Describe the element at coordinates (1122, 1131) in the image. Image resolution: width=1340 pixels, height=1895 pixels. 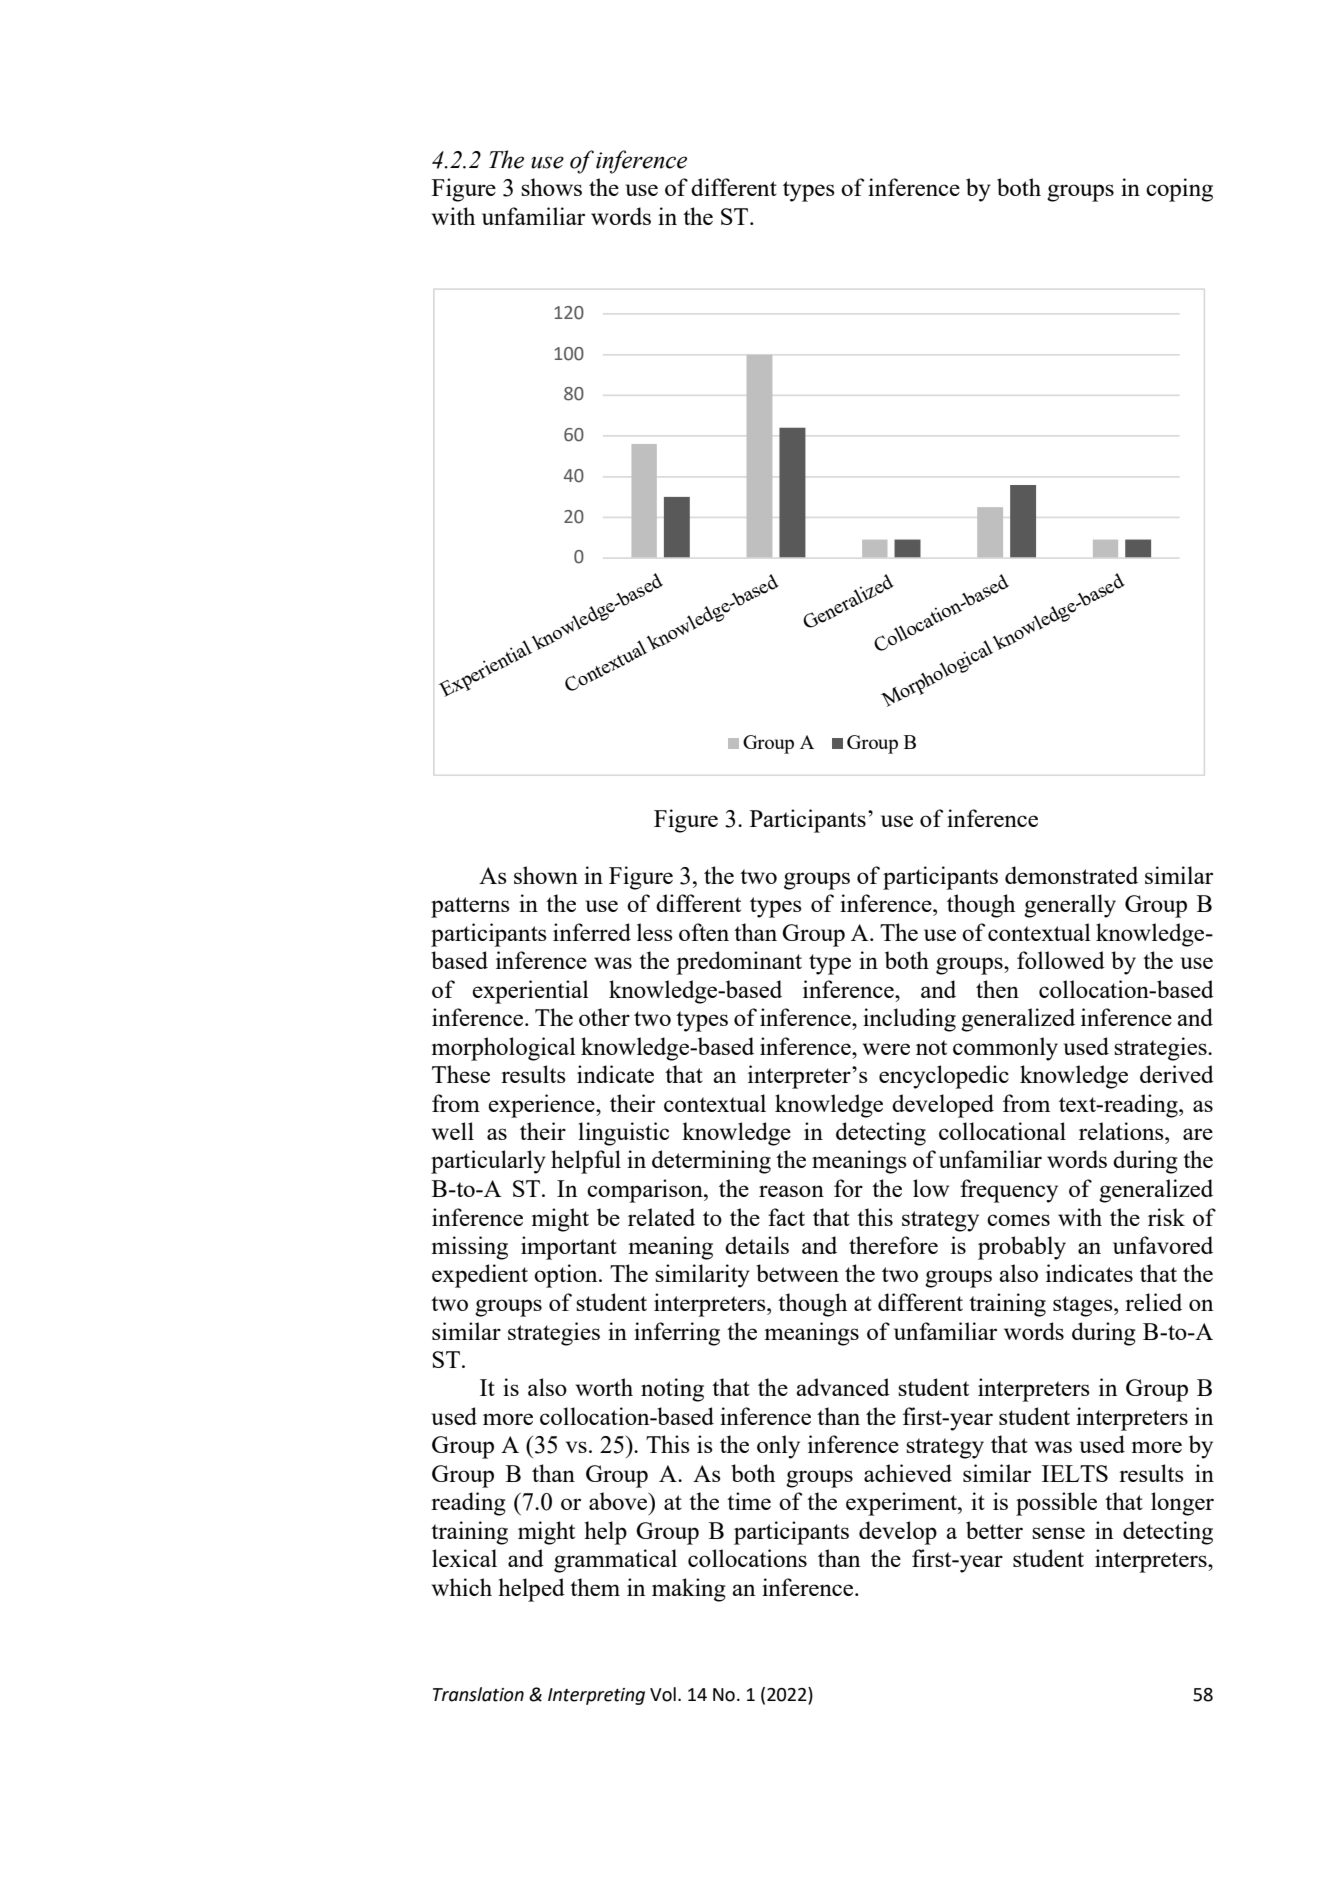
I see `relations` at that location.
